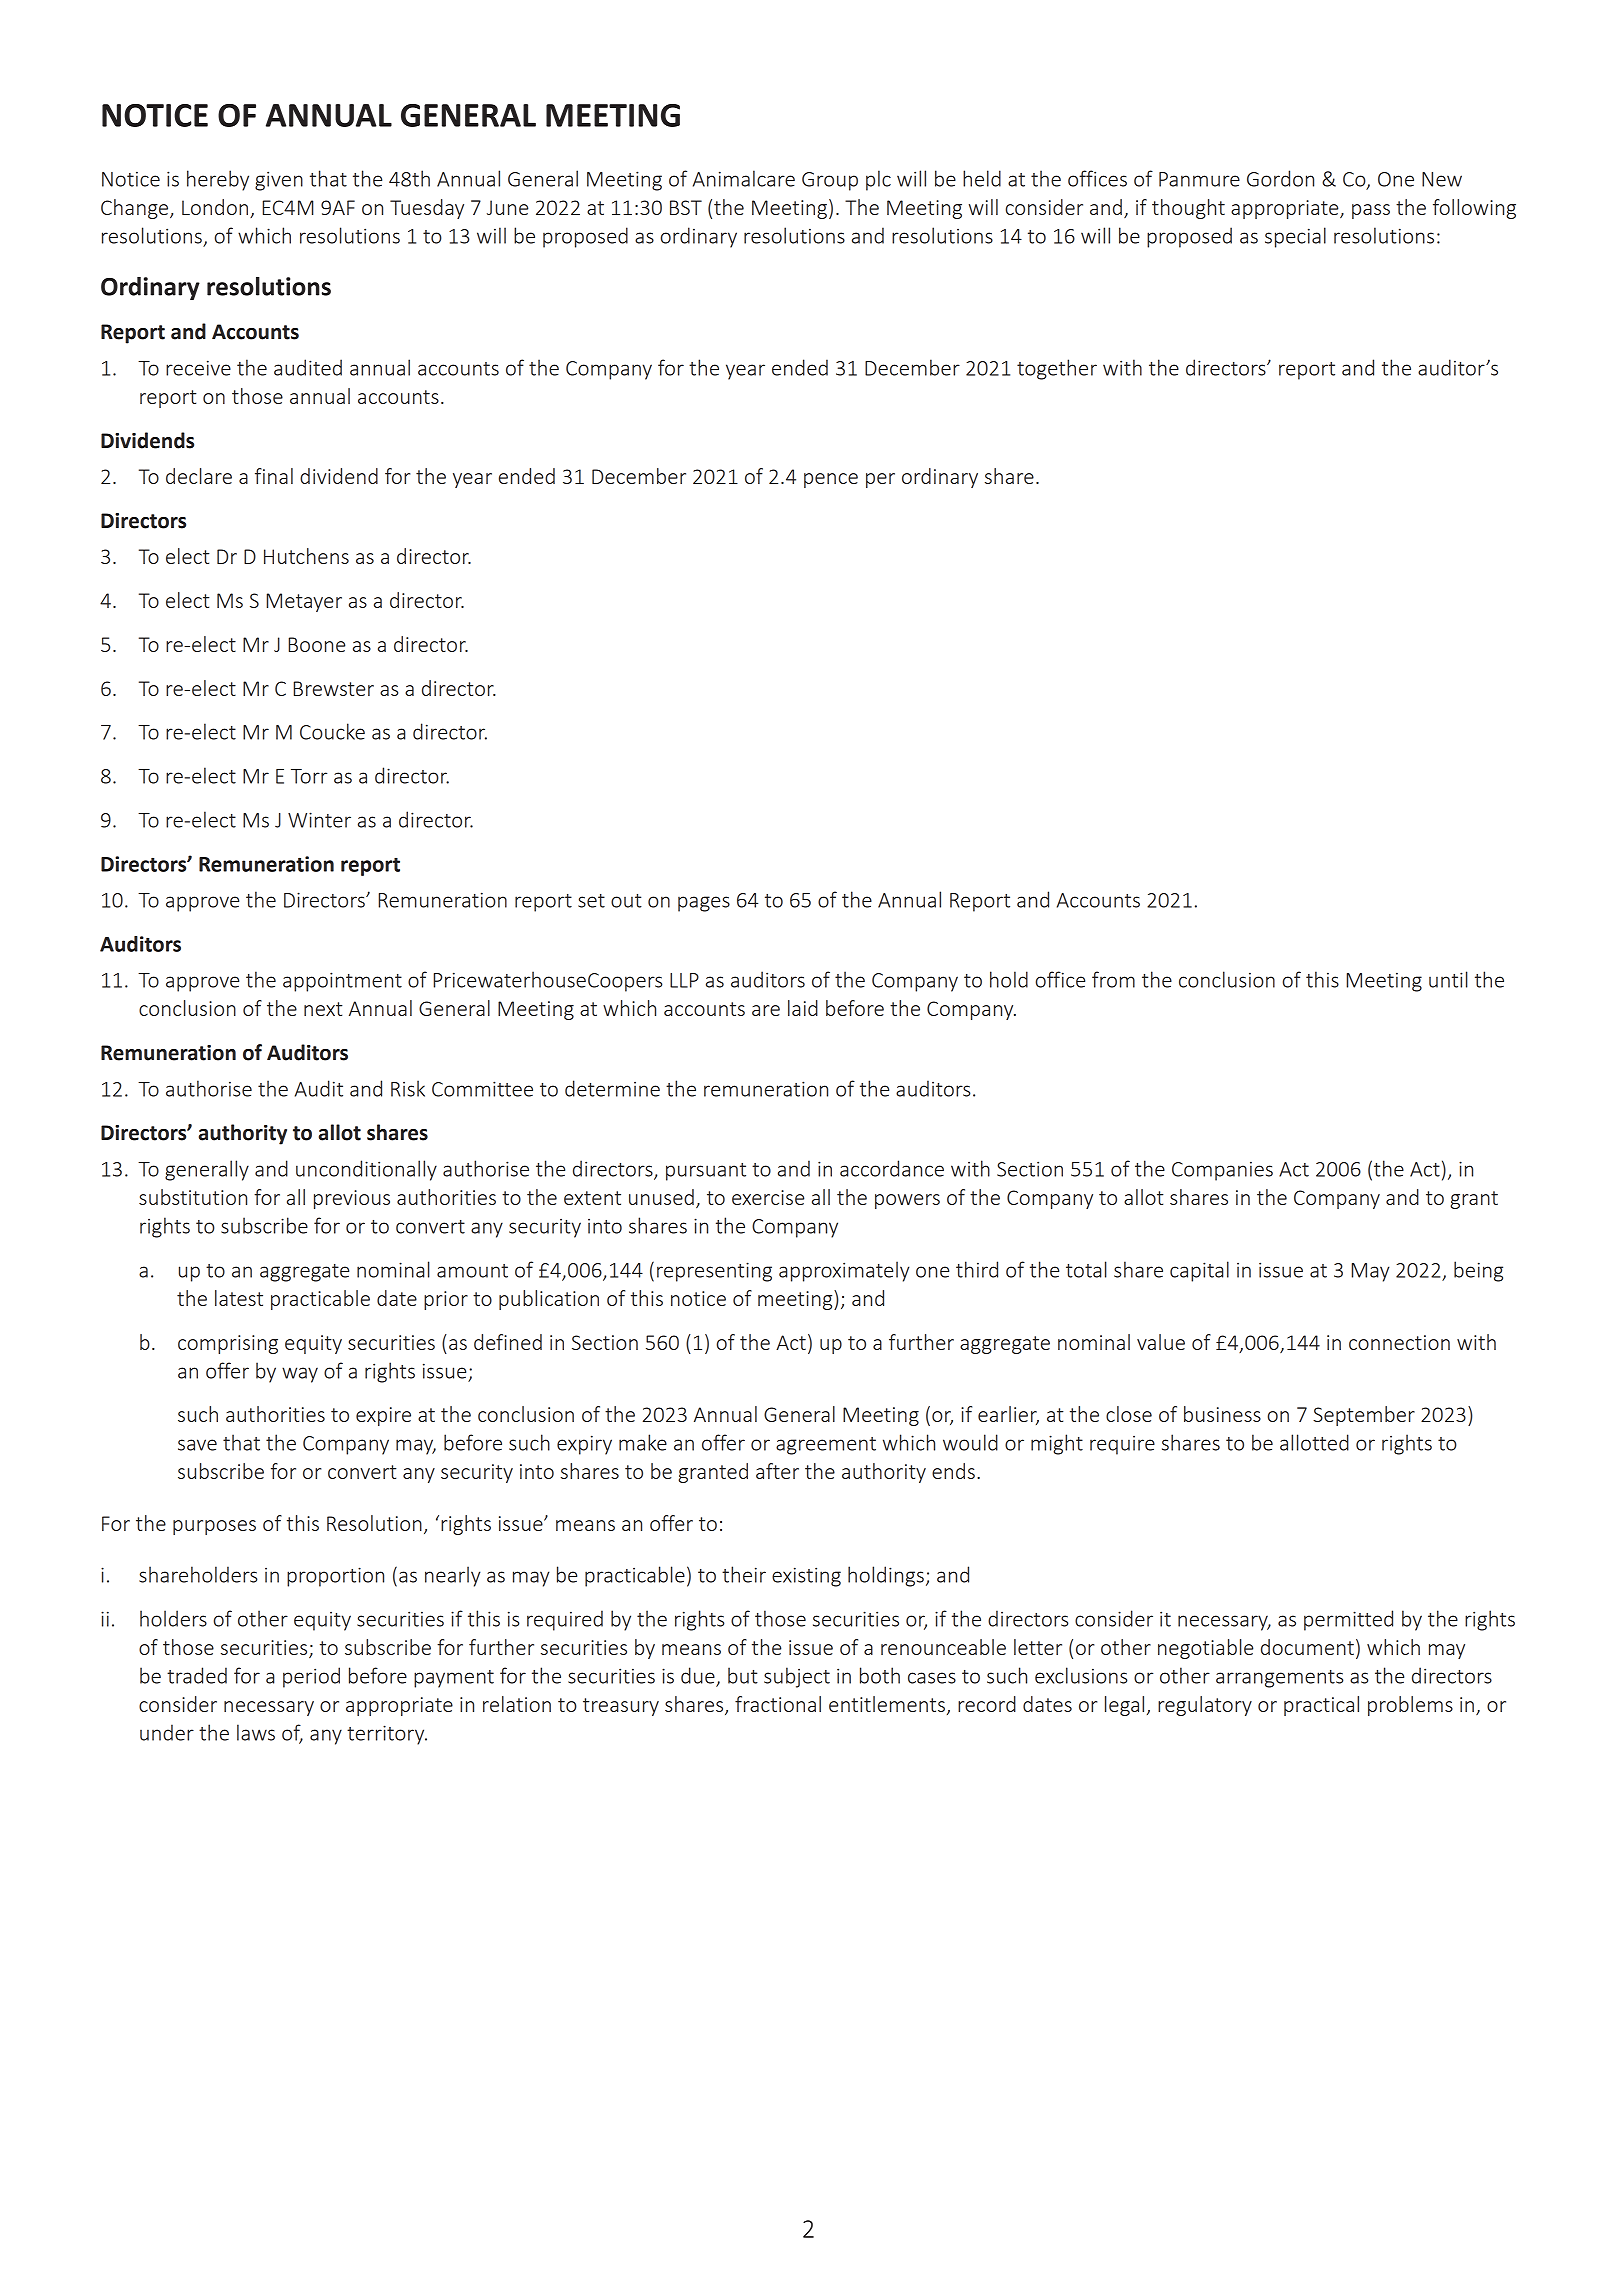 The height and width of the screenshot is (2286, 1617). I want to click on period, so click(311, 1677).
